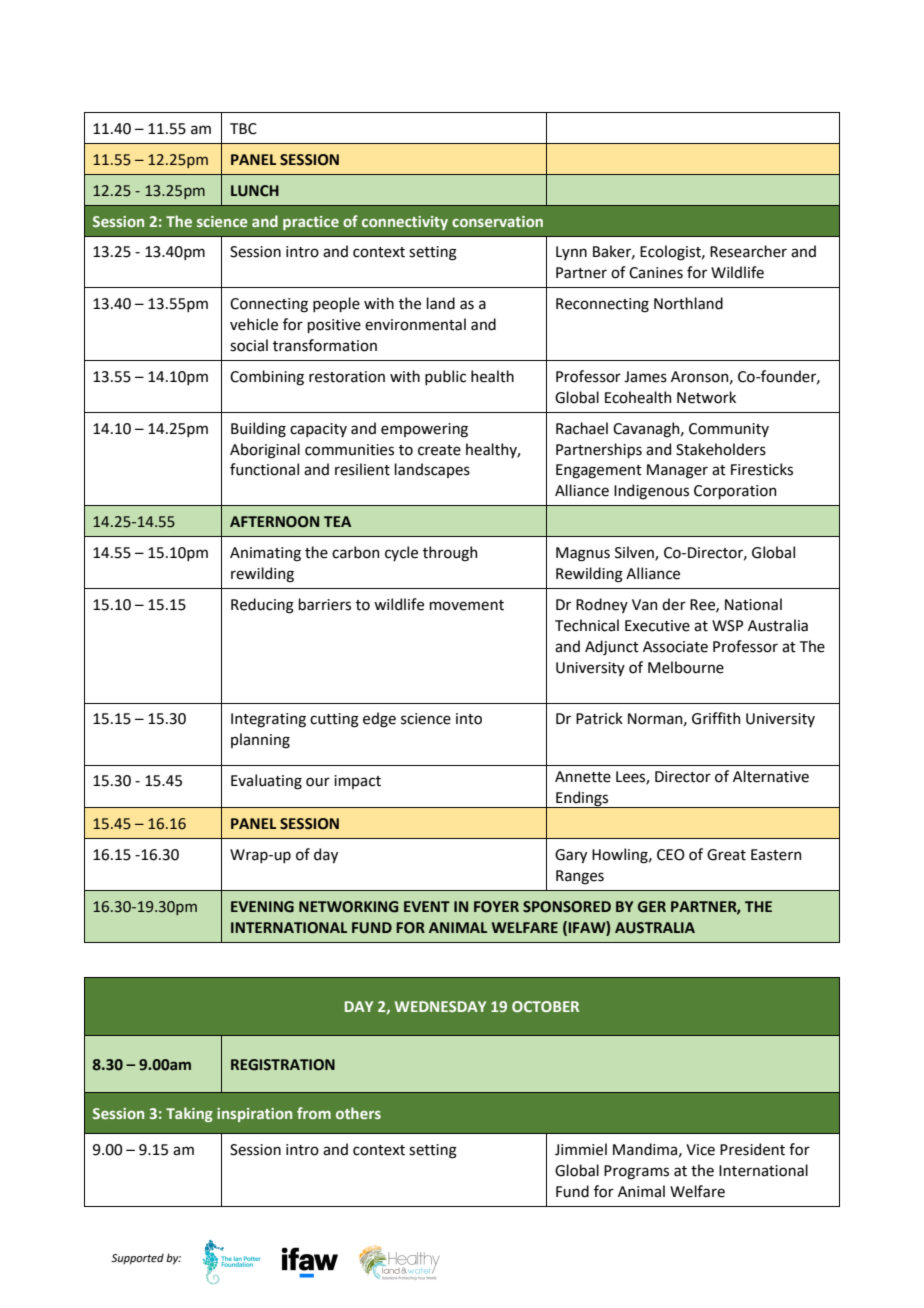  I want to click on conservation, so click(497, 221).
